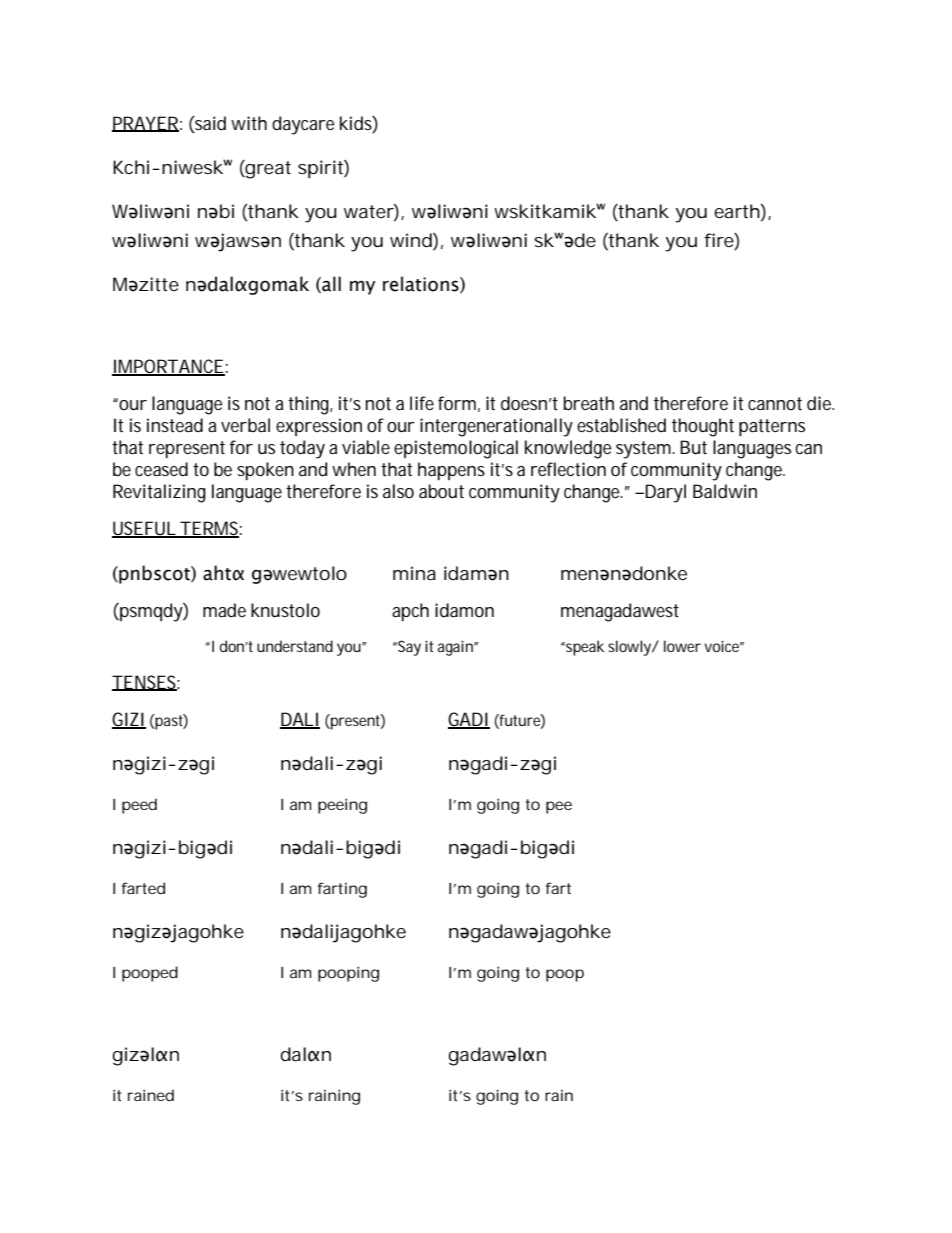 This image has height=1233, width=952. What do you see at coordinates (584, 648) in the image?
I see `speak` at bounding box center [584, 648].
